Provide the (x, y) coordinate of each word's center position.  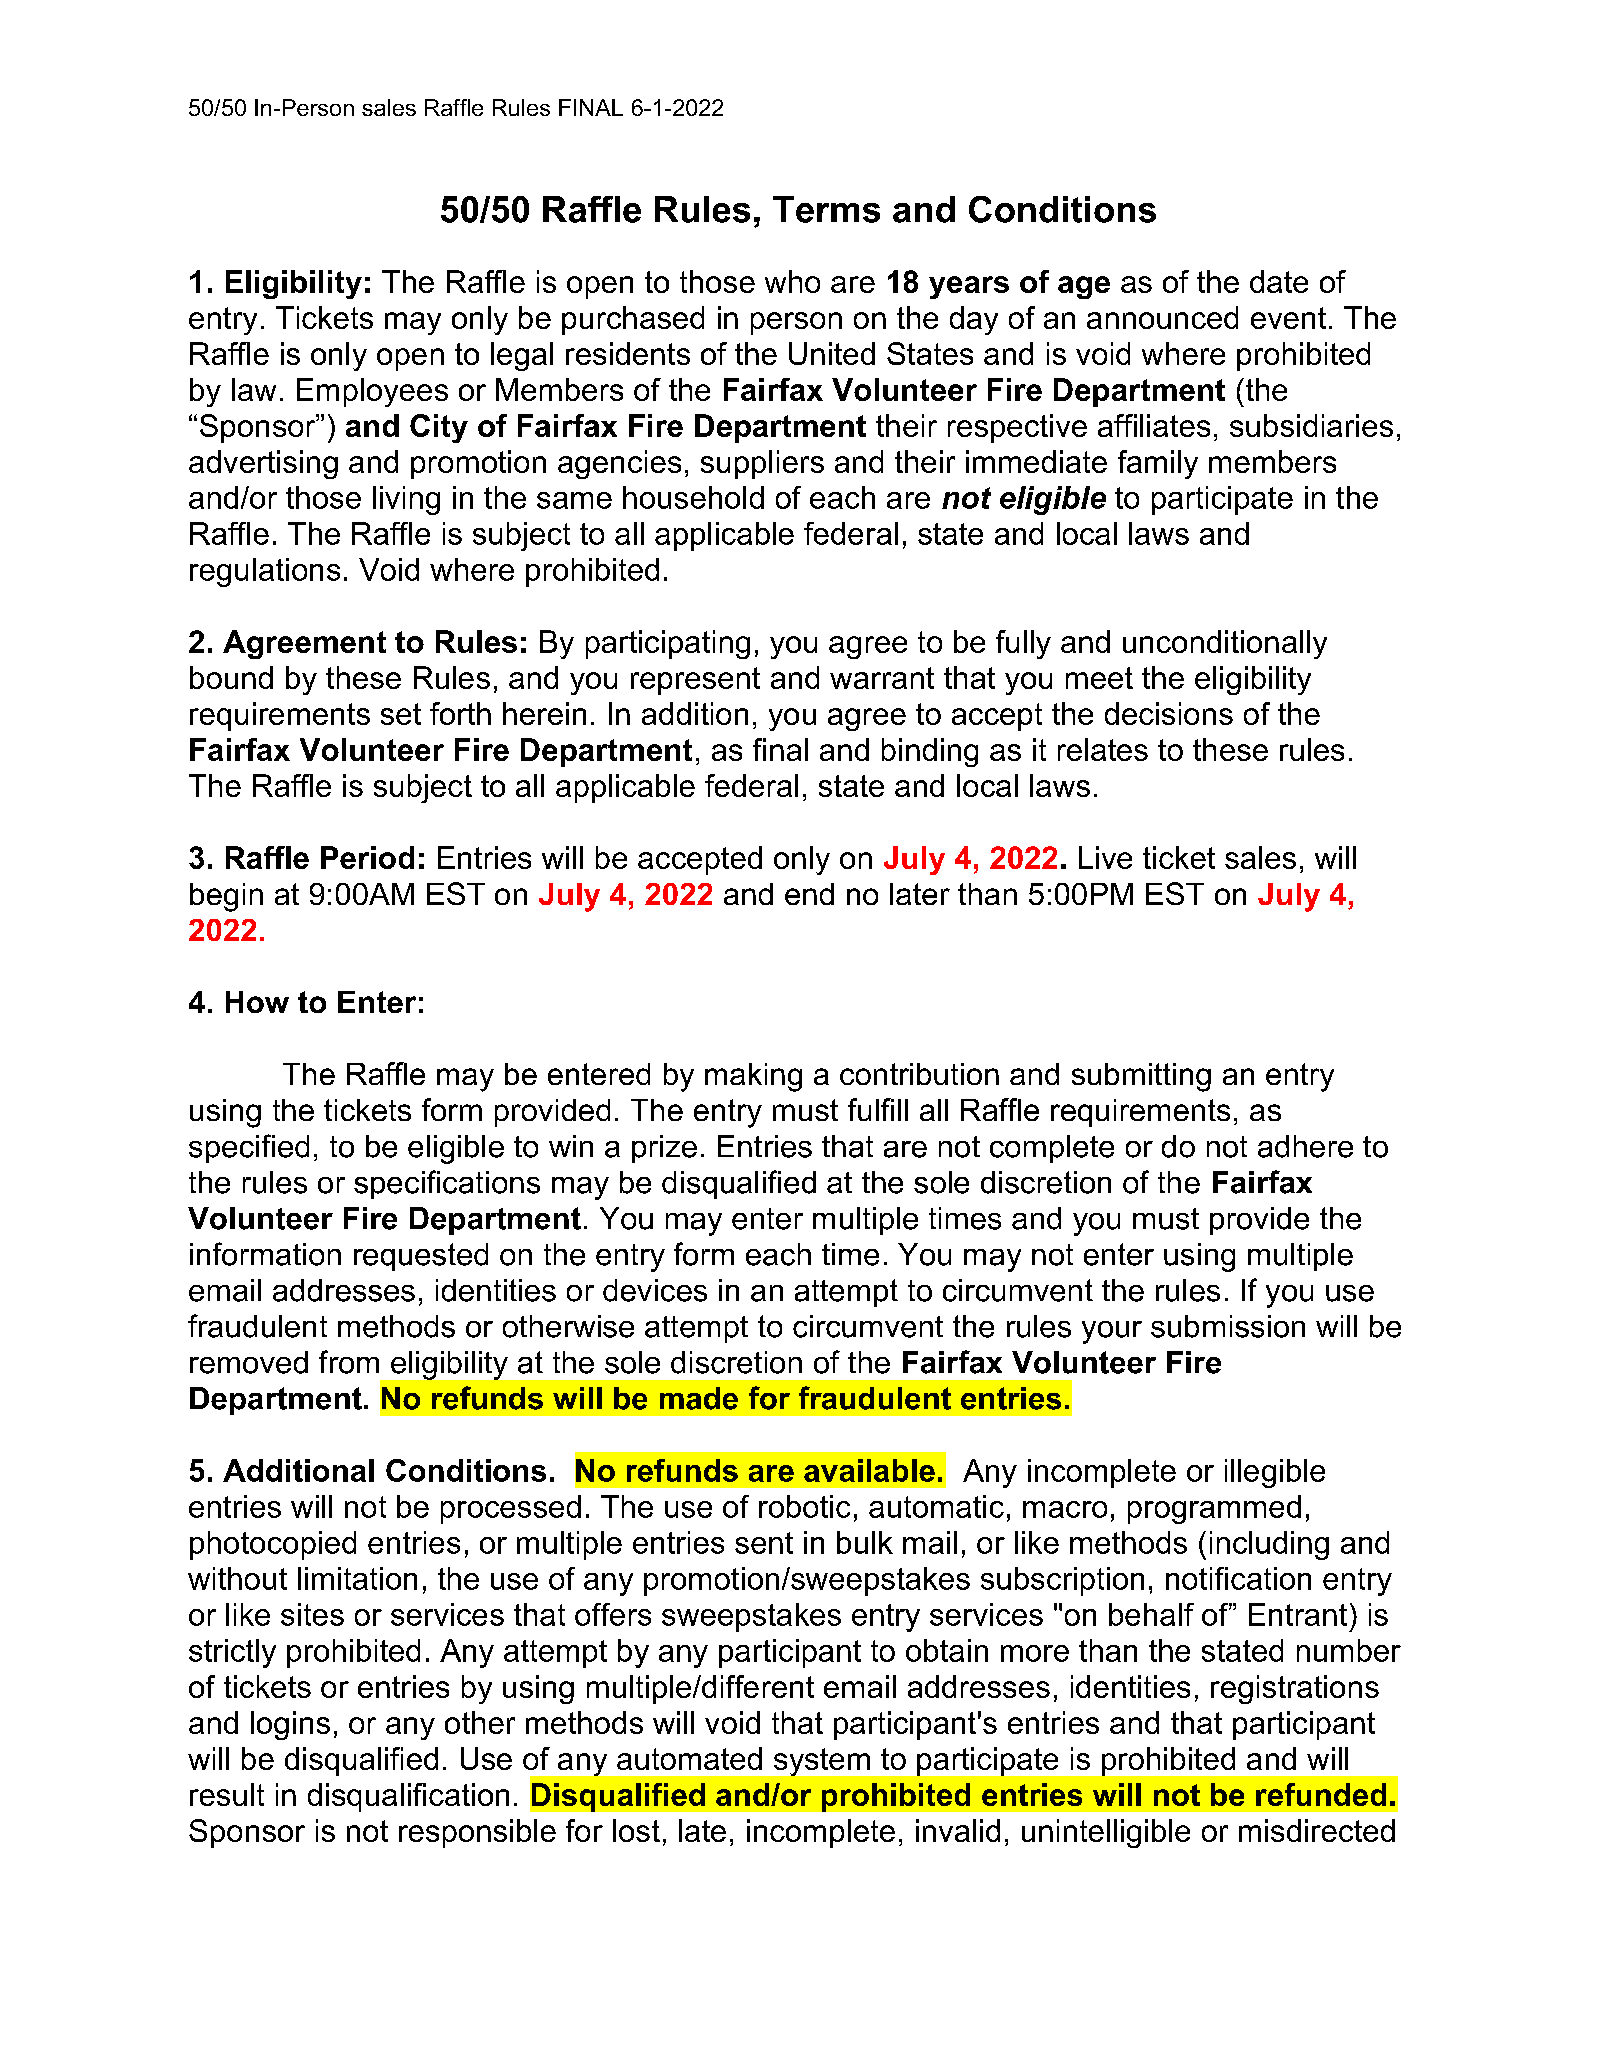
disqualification (408, 1797)
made (699, 1398)
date (1279, 281)
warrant (882, 678)
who (792, 281)
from (349, 1362)
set (401, 714)
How (257, 1002)
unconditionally (1225, 644)
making (753, 1077)
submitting (1141, 1077)
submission (1228, 1326)
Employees (372, 392)
